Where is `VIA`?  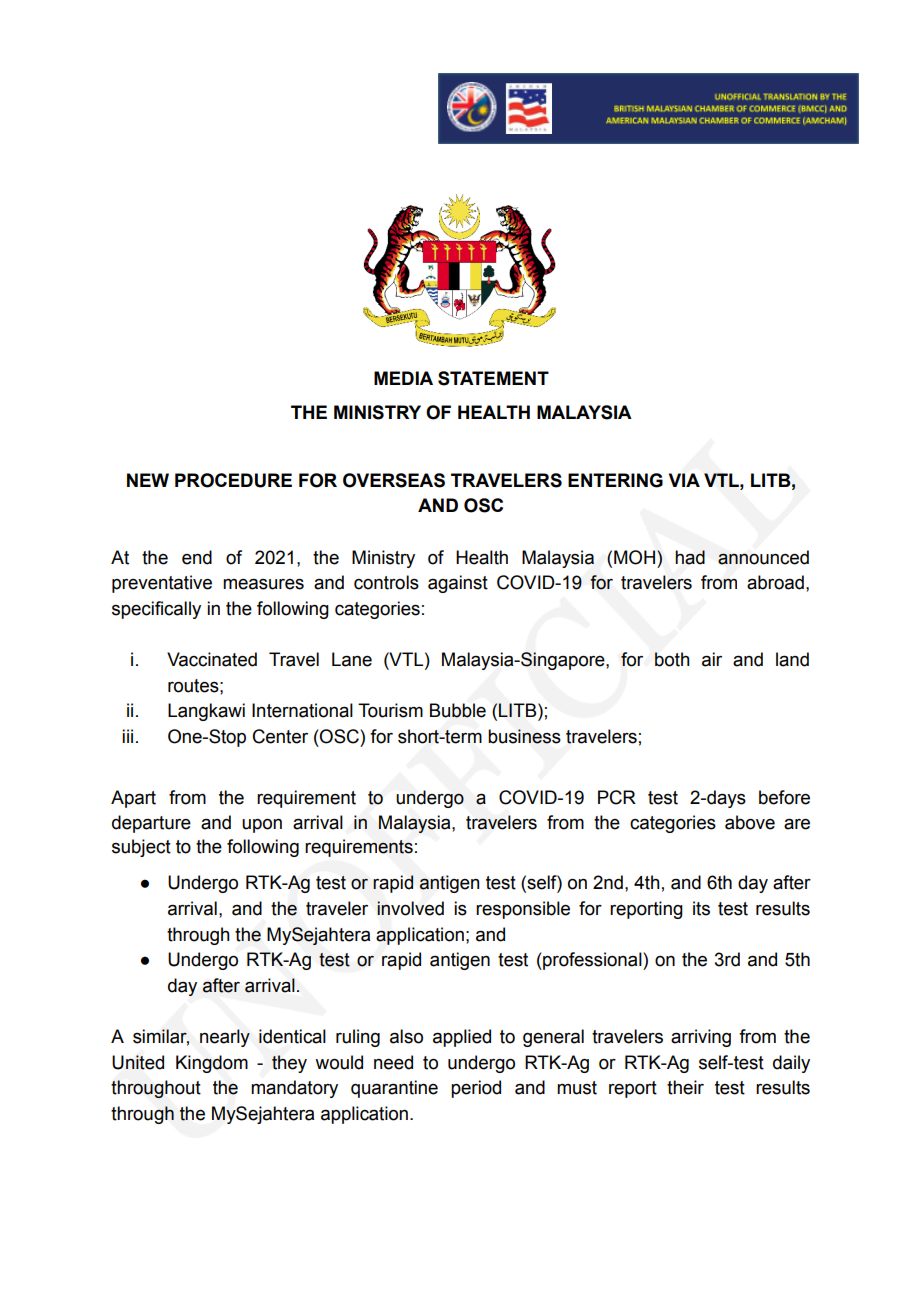
VIA is located at coordinates (684, 480).
